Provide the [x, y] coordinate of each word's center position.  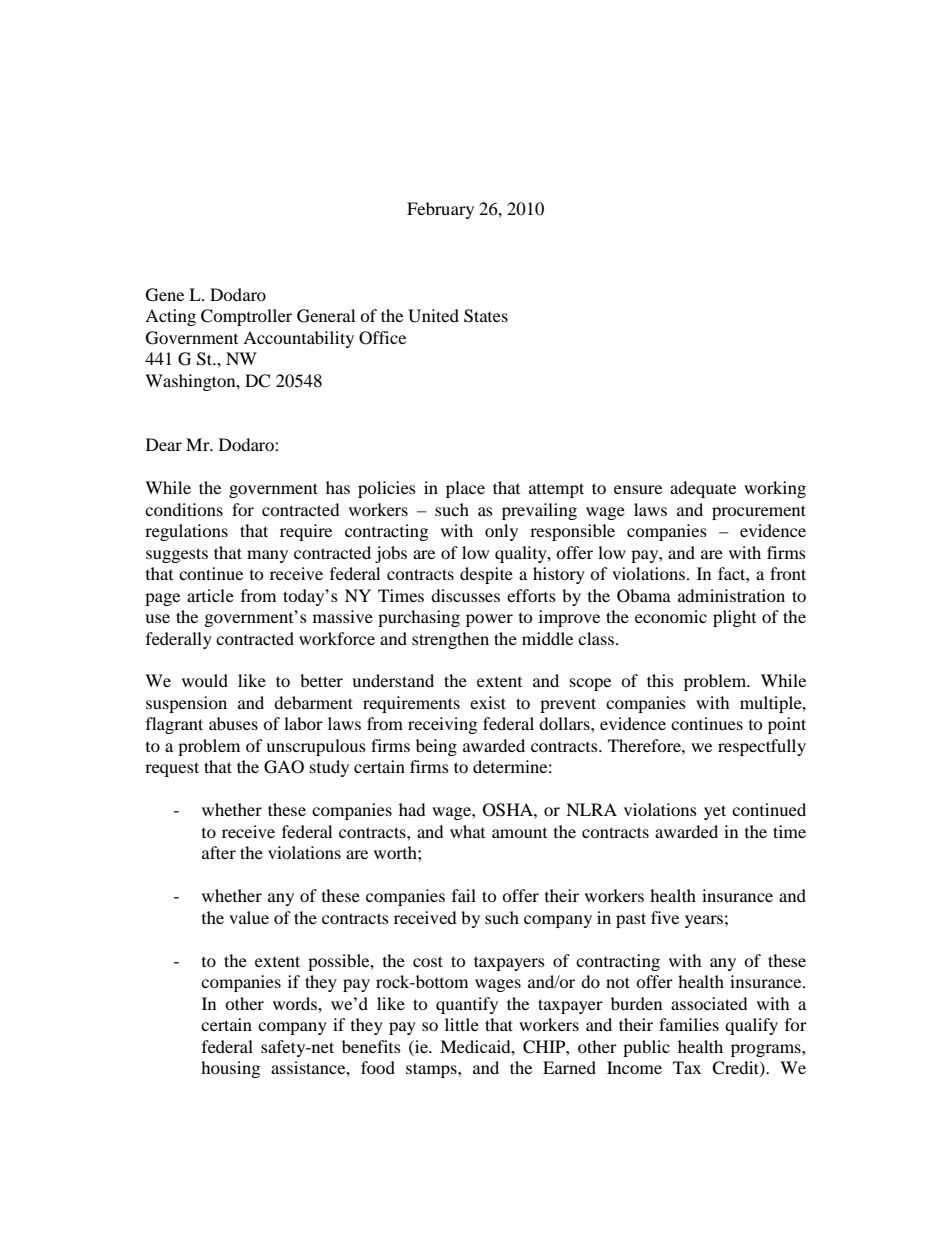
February [440, 210]
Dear [164, 444]
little [462, 1024]
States [486, 316]
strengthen [450, 640]
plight [734, 618]
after [219, 852]
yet [715, 812]
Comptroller [246, 317]
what [467, 831]
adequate [703, 489]
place [465, 489]
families [689, 1024]
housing [230, 1069]
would [205, 680]
